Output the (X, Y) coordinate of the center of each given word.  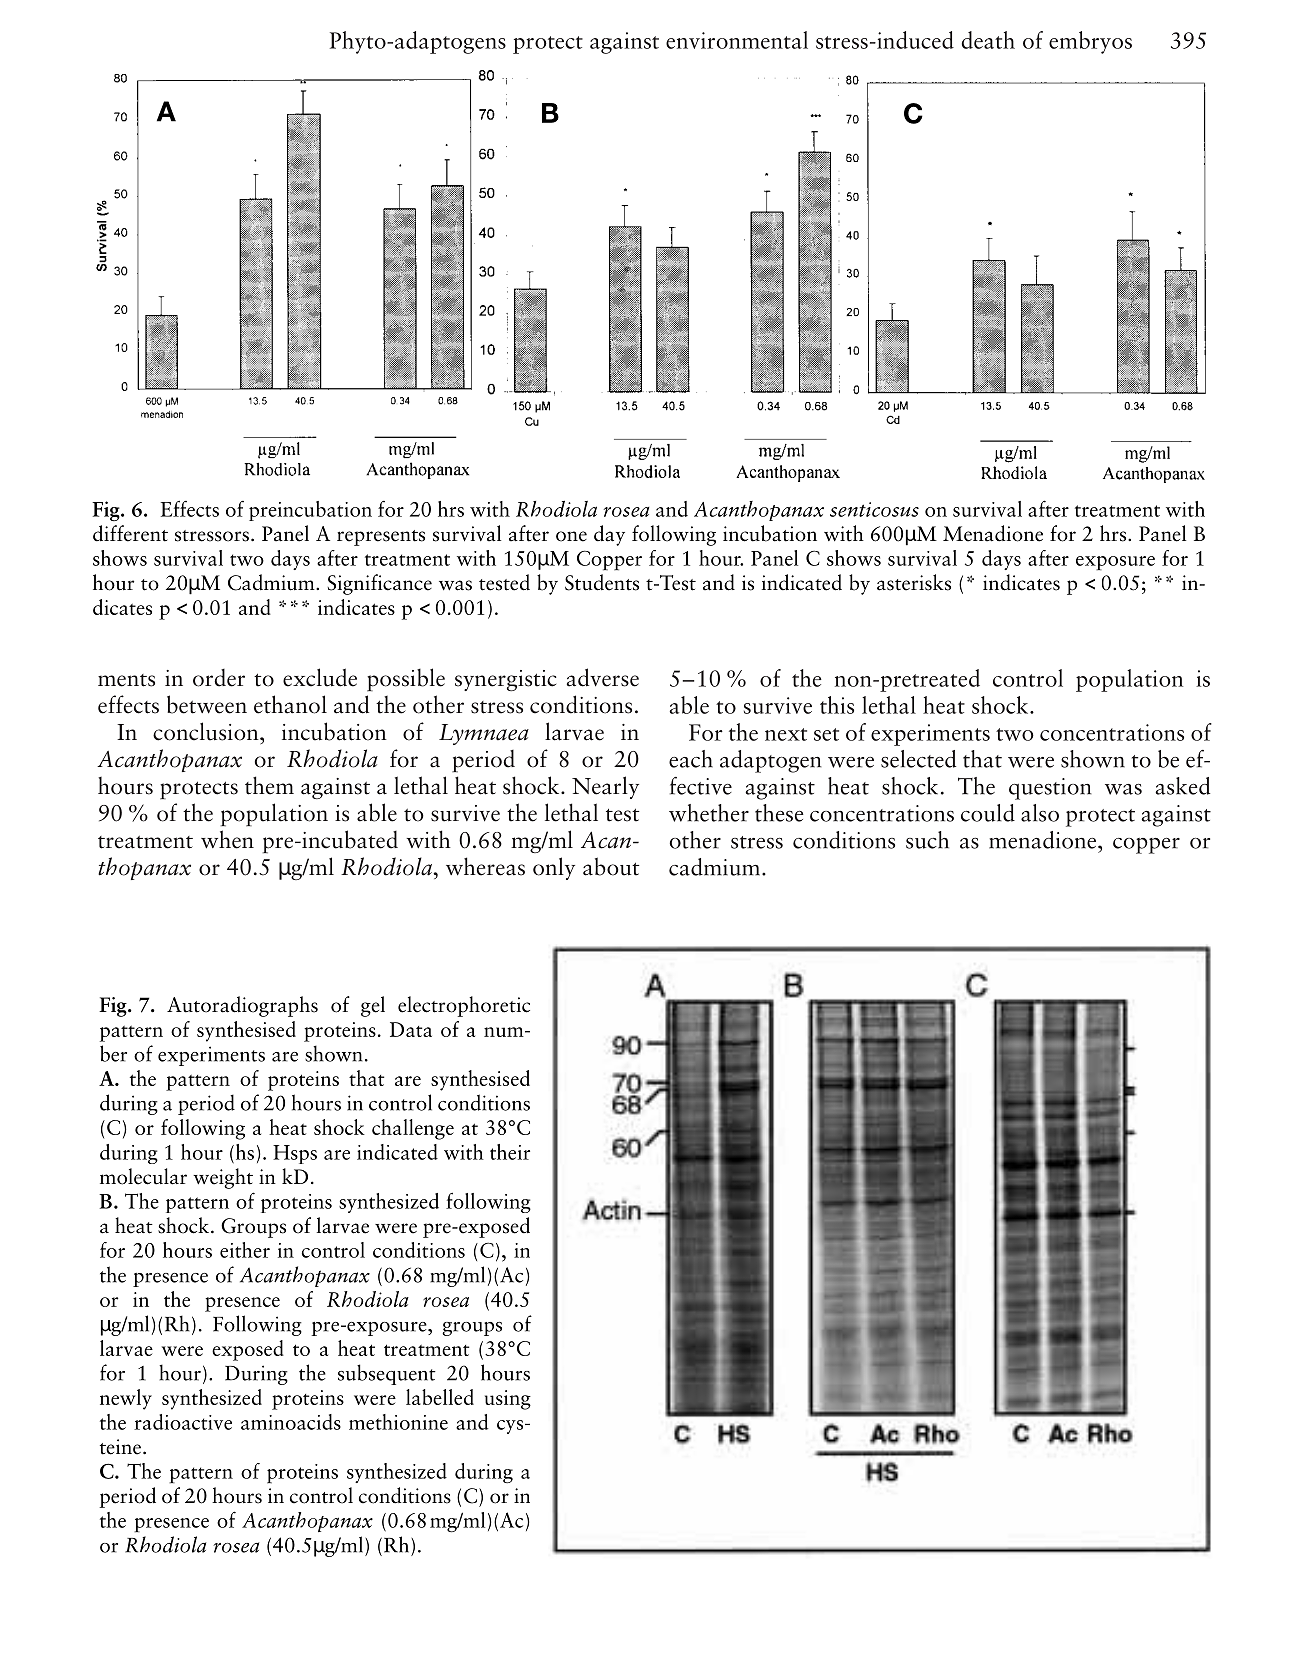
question (1050, 789)
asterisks (914, 582)
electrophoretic (464, 1006)
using (508, 1400)
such (927, 840)
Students (602, 582)
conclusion (207, 731)
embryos (1090, 42)
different (130, 533)
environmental (737, 40)
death (988, 40)
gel (373, 1006)
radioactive (183, 1422)
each (691, 759)
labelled (440, 1397)
